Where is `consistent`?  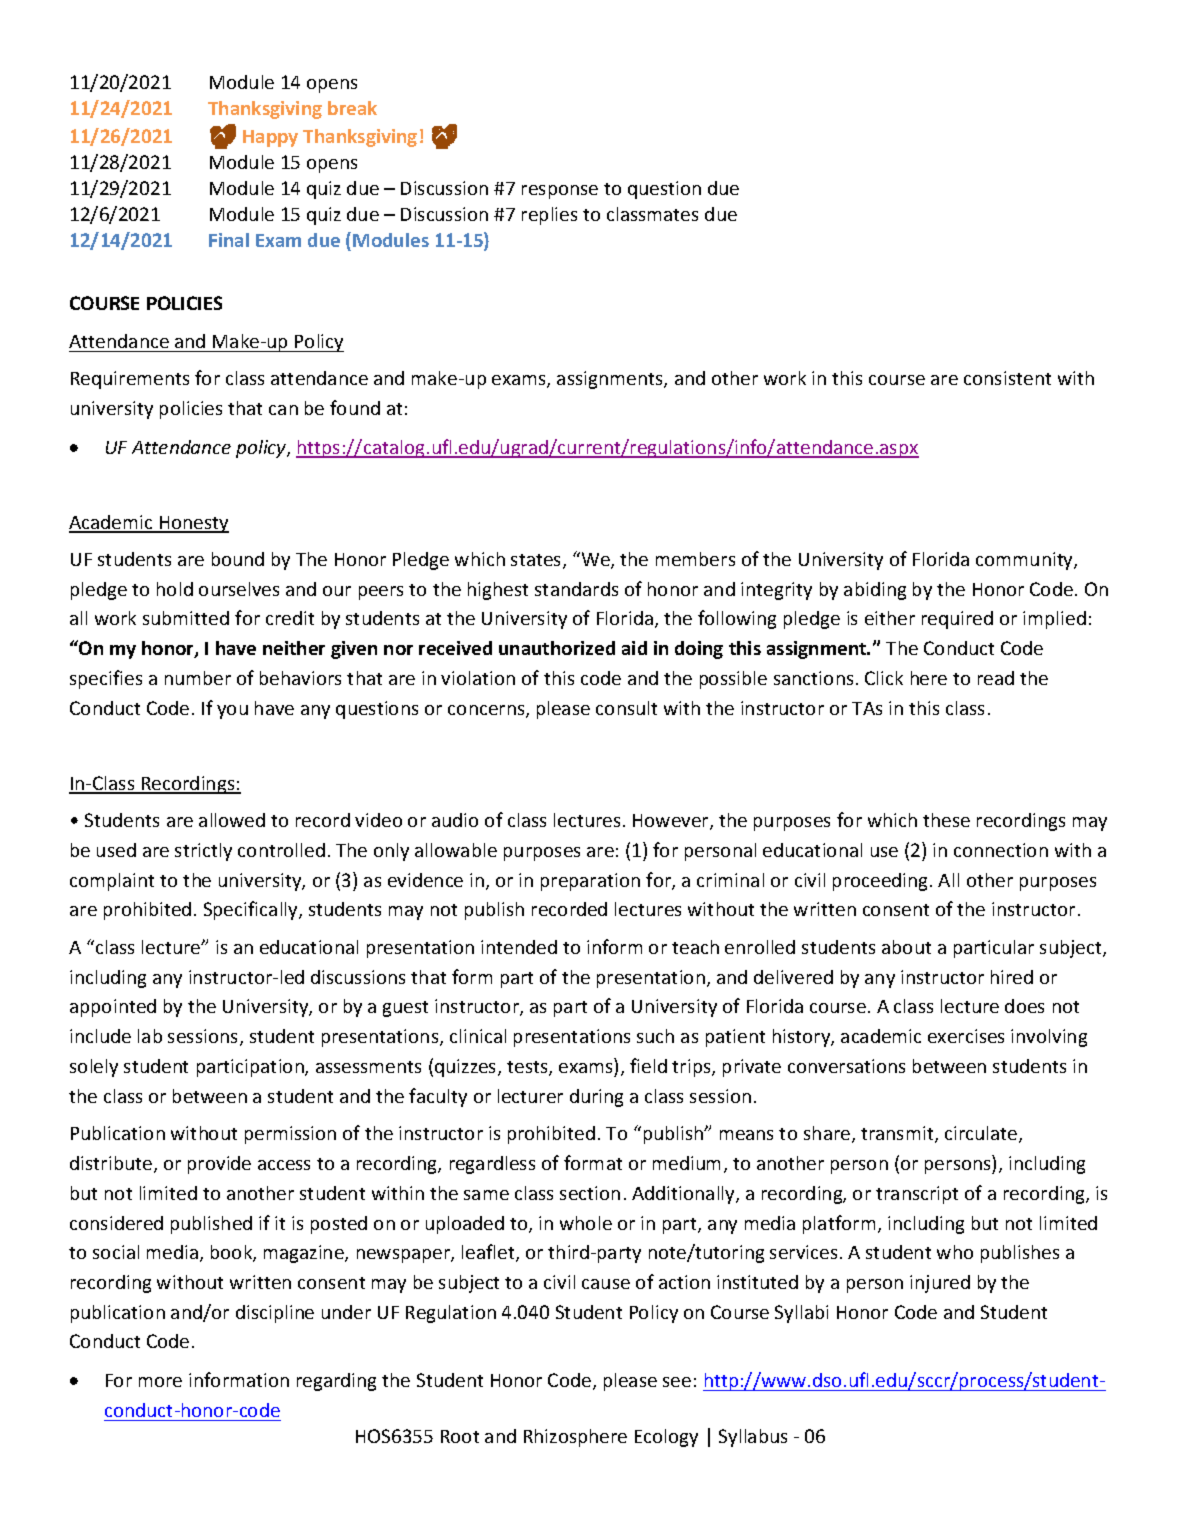 consistent is located at coordinates (1007, 378).
